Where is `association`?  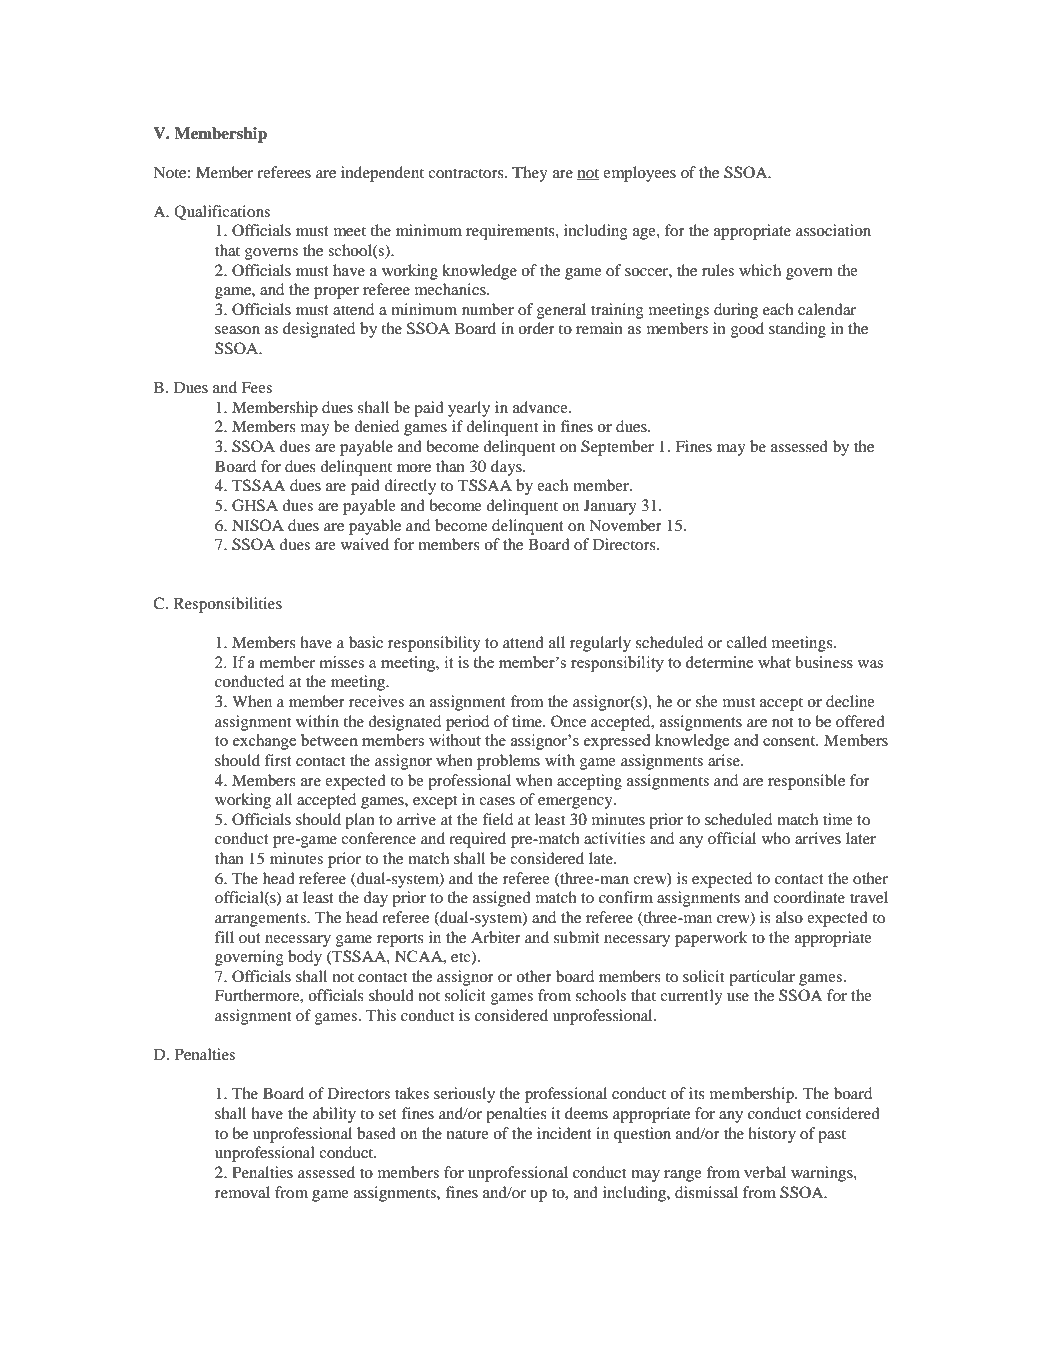 association is located at coordinates (833, 230).
